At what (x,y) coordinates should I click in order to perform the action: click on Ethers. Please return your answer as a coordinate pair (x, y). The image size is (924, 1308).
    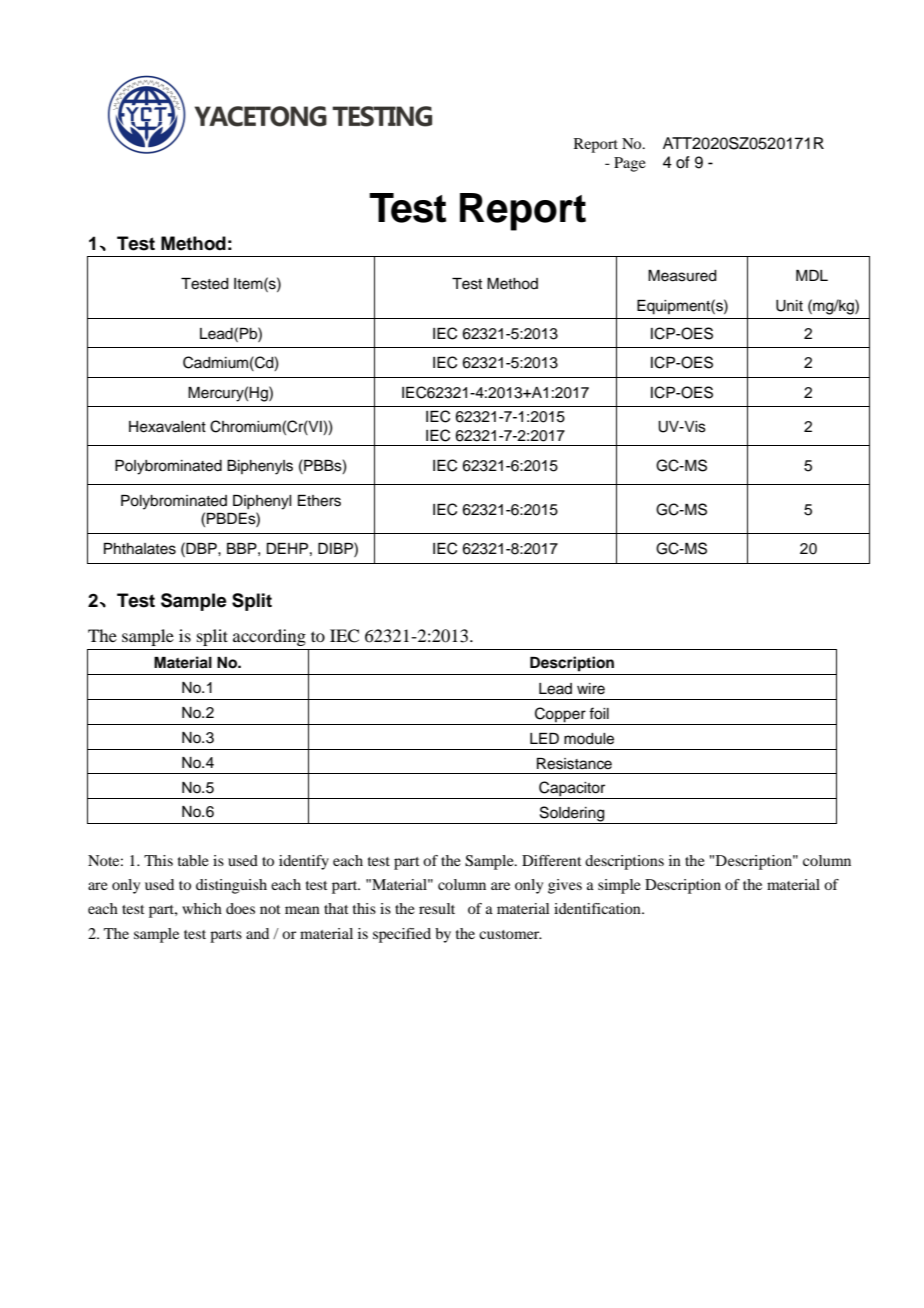
    Looking at the image, I should click on (319, 501).
